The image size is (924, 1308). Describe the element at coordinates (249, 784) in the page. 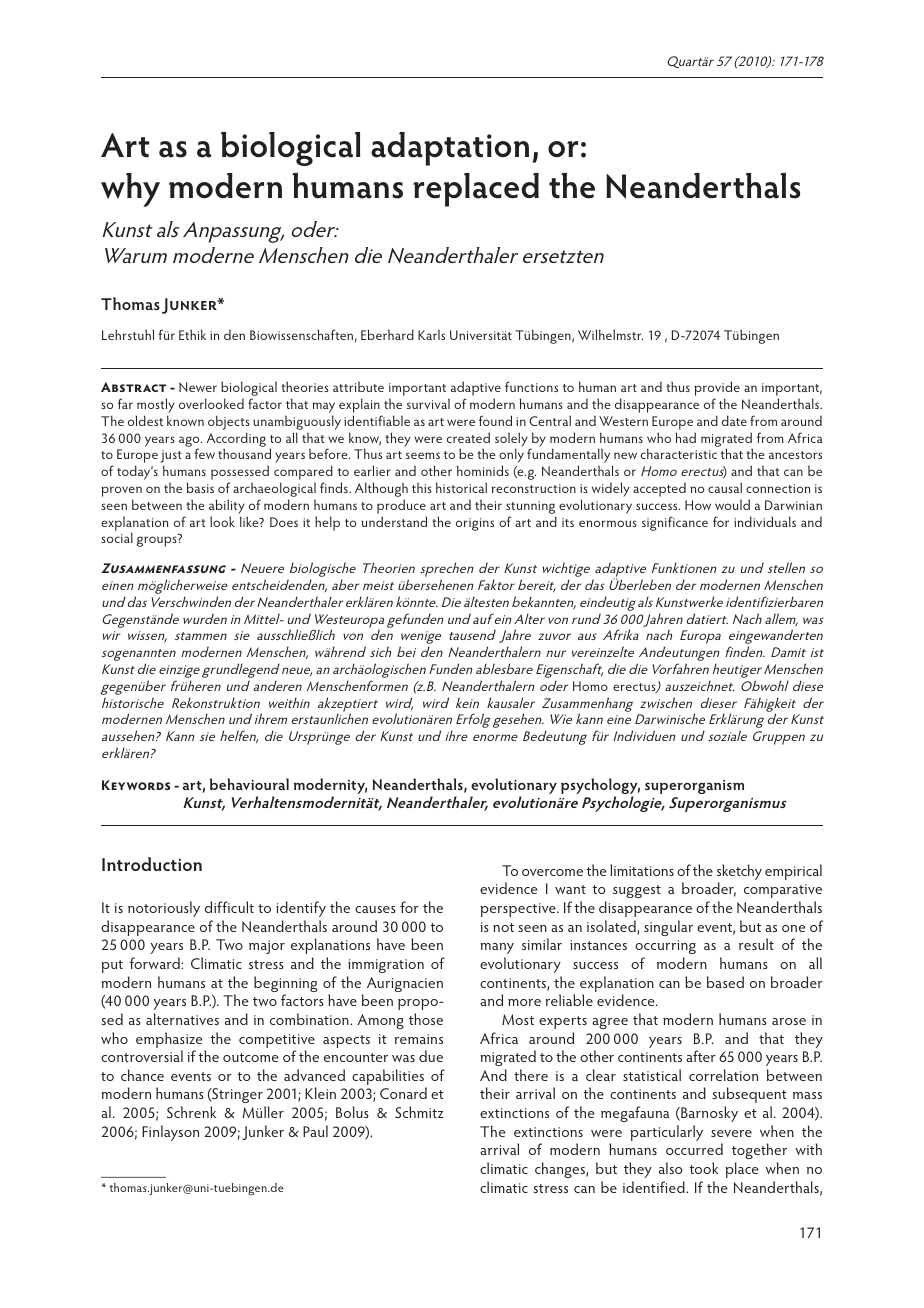

I see `behavioural` at that location.
